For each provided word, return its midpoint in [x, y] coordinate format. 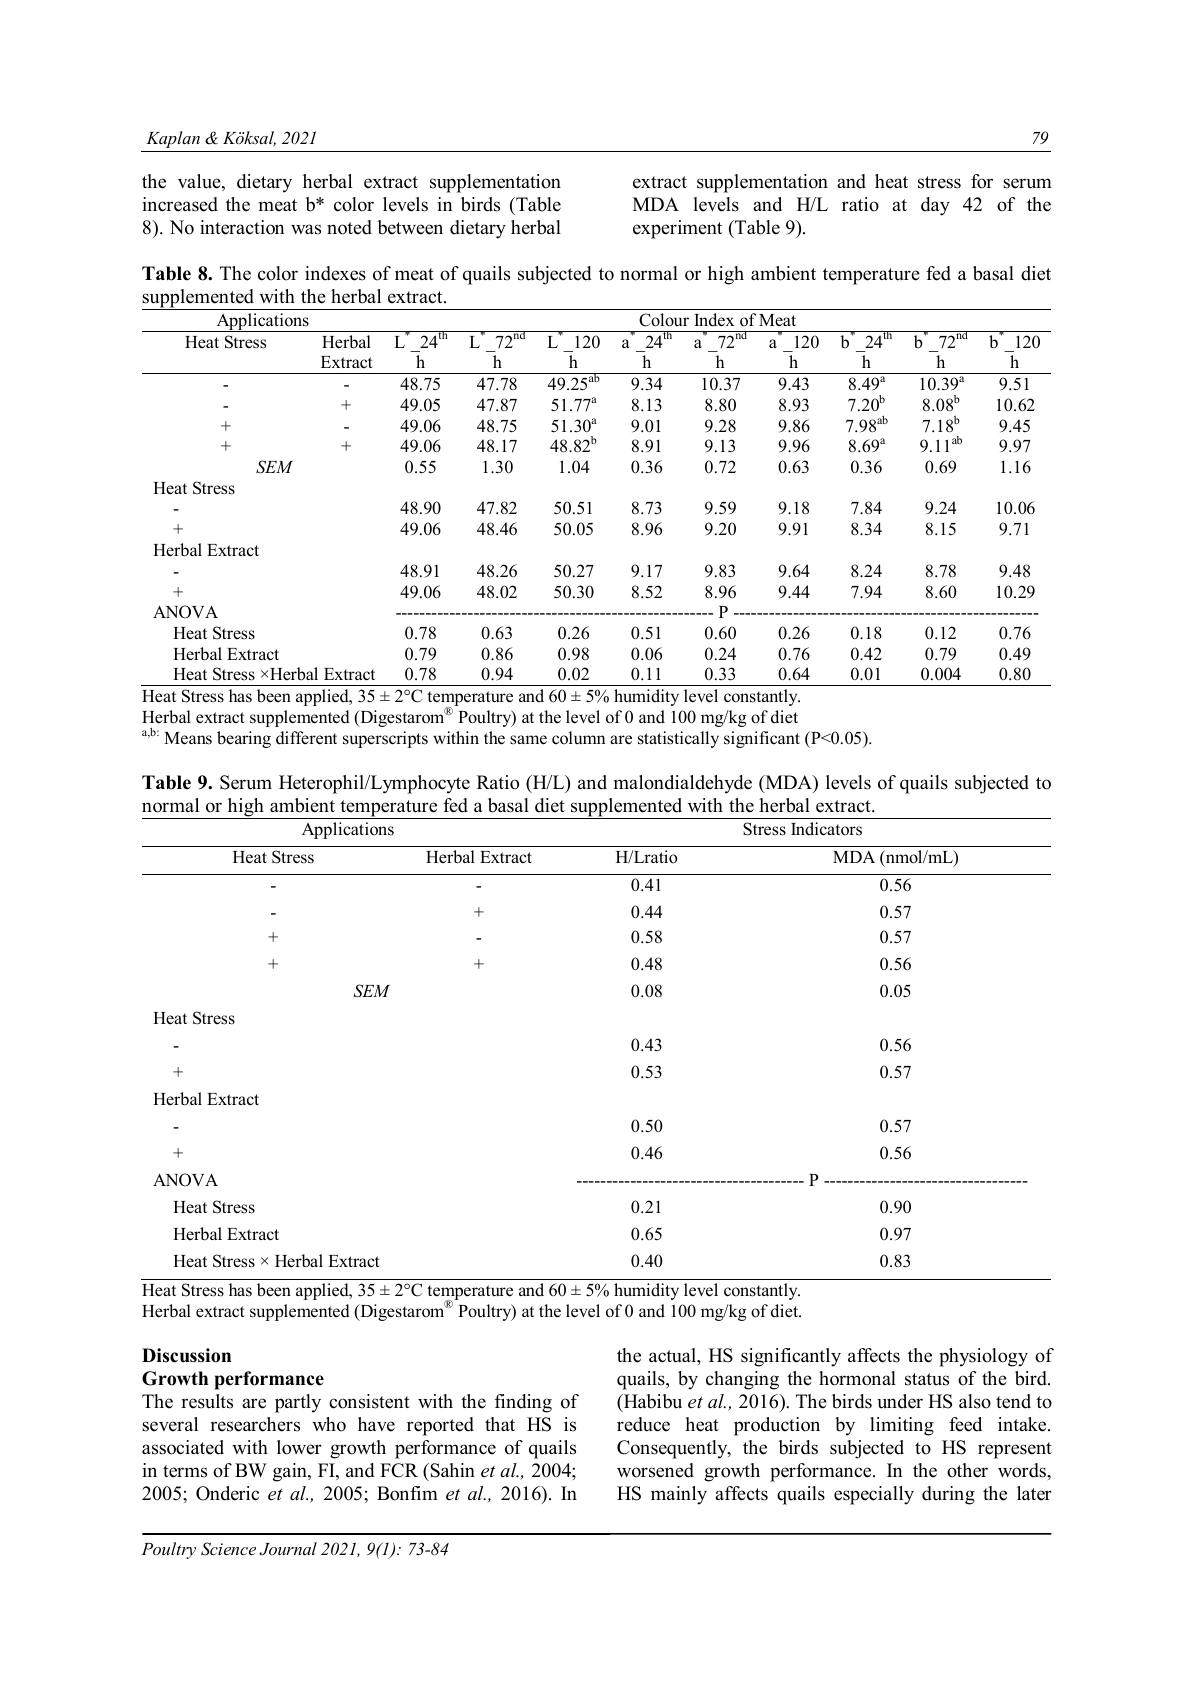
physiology [983, 1357]
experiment [677, 229]
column [578, 738]
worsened [655, 1470]
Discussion [186, 1355]
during [948, 1495]
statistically [678, 739]
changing [742, 1380]
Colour [664, 320]
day [935, 206]
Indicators [826, 829]
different [306, 738]
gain [291, 1472]
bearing [244, 739]
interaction [242, 227]
